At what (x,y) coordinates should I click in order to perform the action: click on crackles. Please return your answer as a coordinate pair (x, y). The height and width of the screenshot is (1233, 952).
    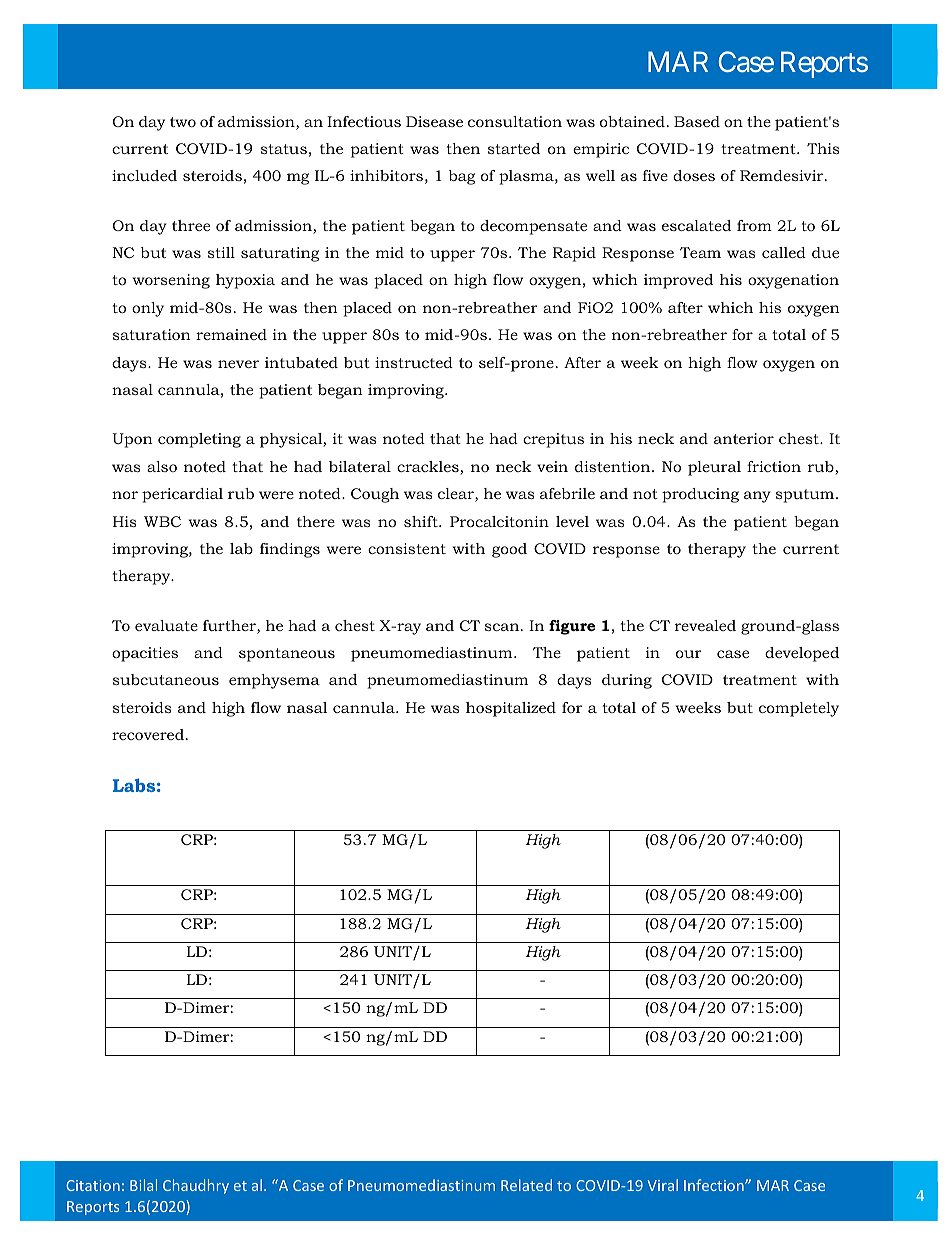
    Looking at the image, I should click on (429, 468).
